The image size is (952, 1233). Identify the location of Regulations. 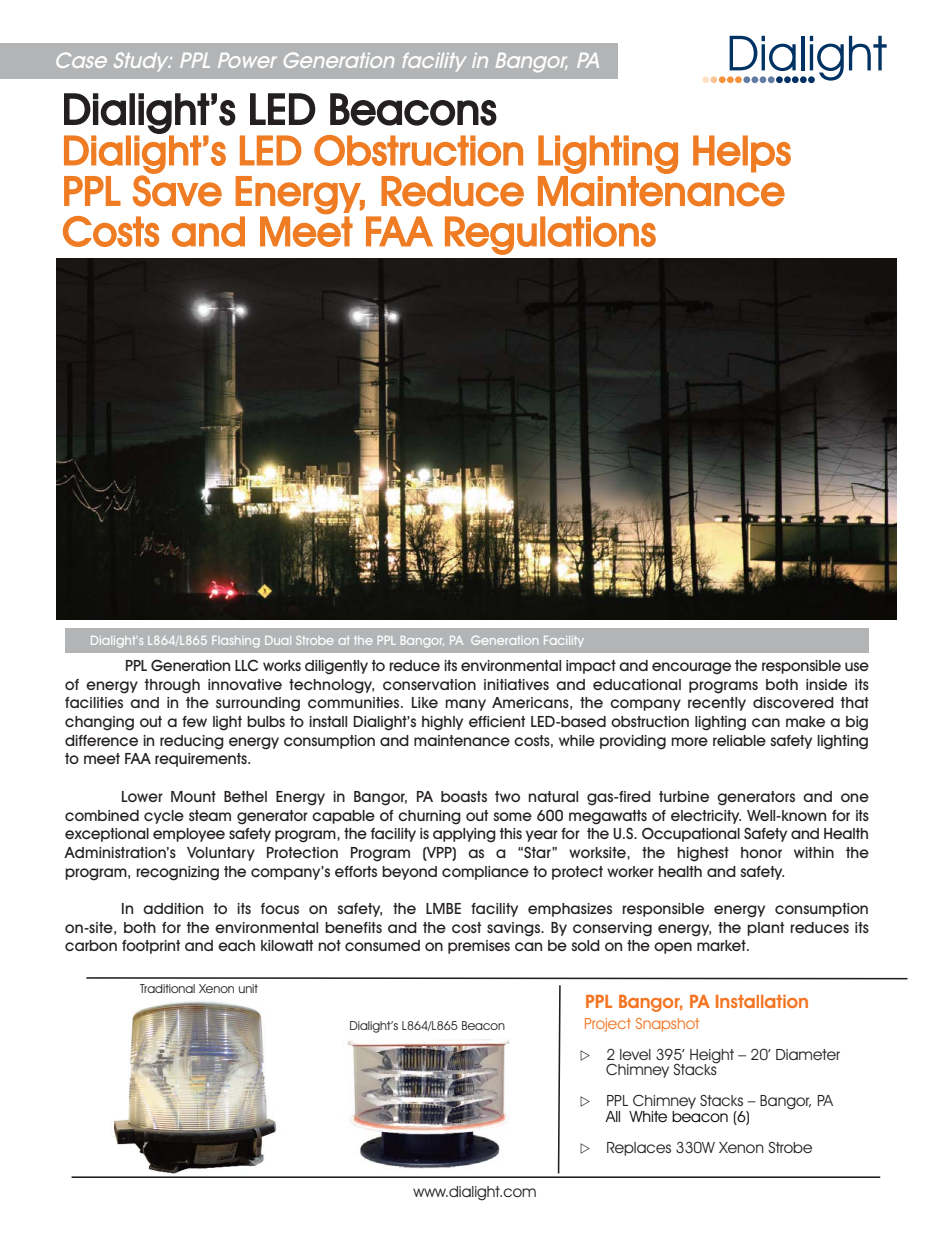
(550, 235).
